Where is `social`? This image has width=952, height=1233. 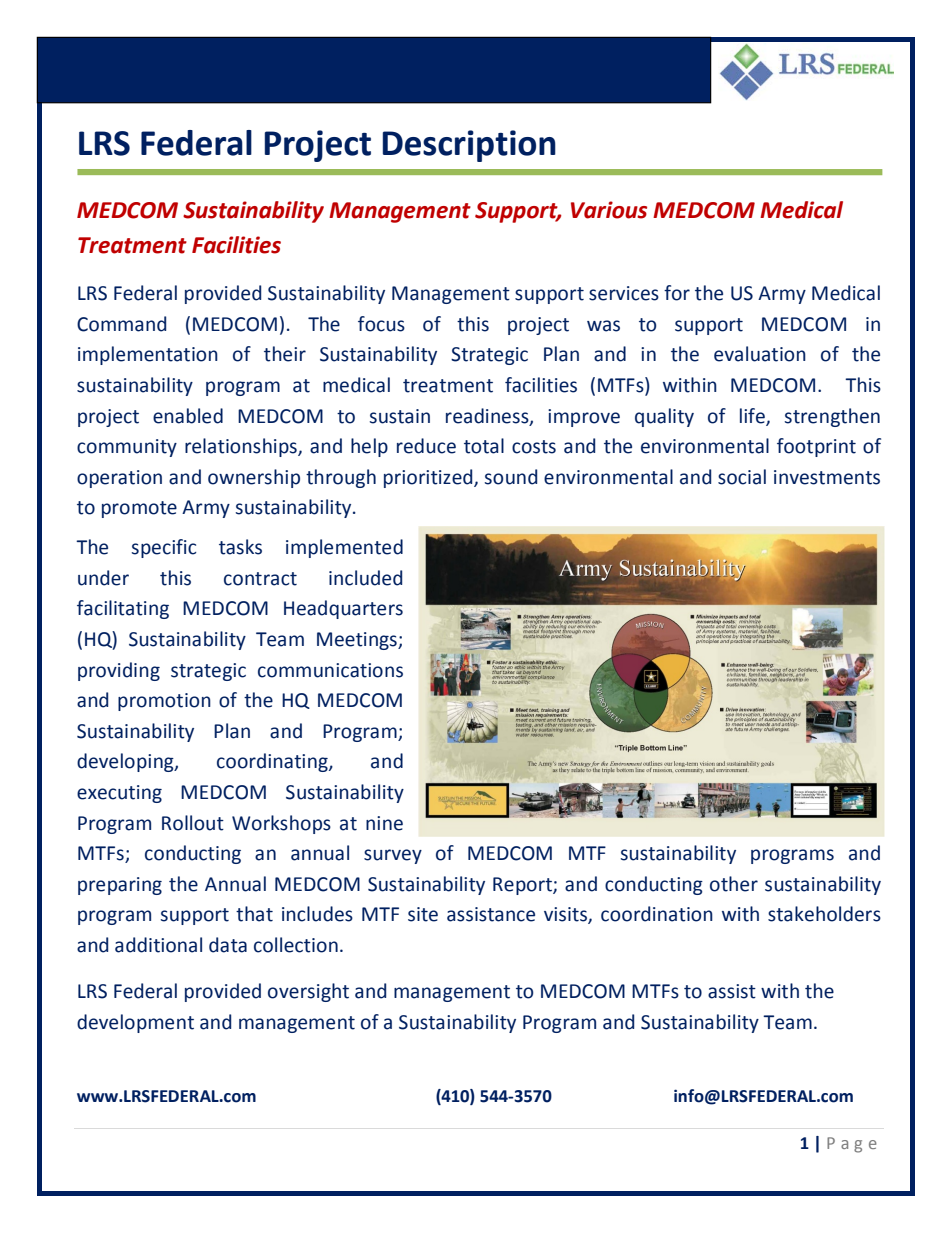
social is located at coordinates (742, 477).
